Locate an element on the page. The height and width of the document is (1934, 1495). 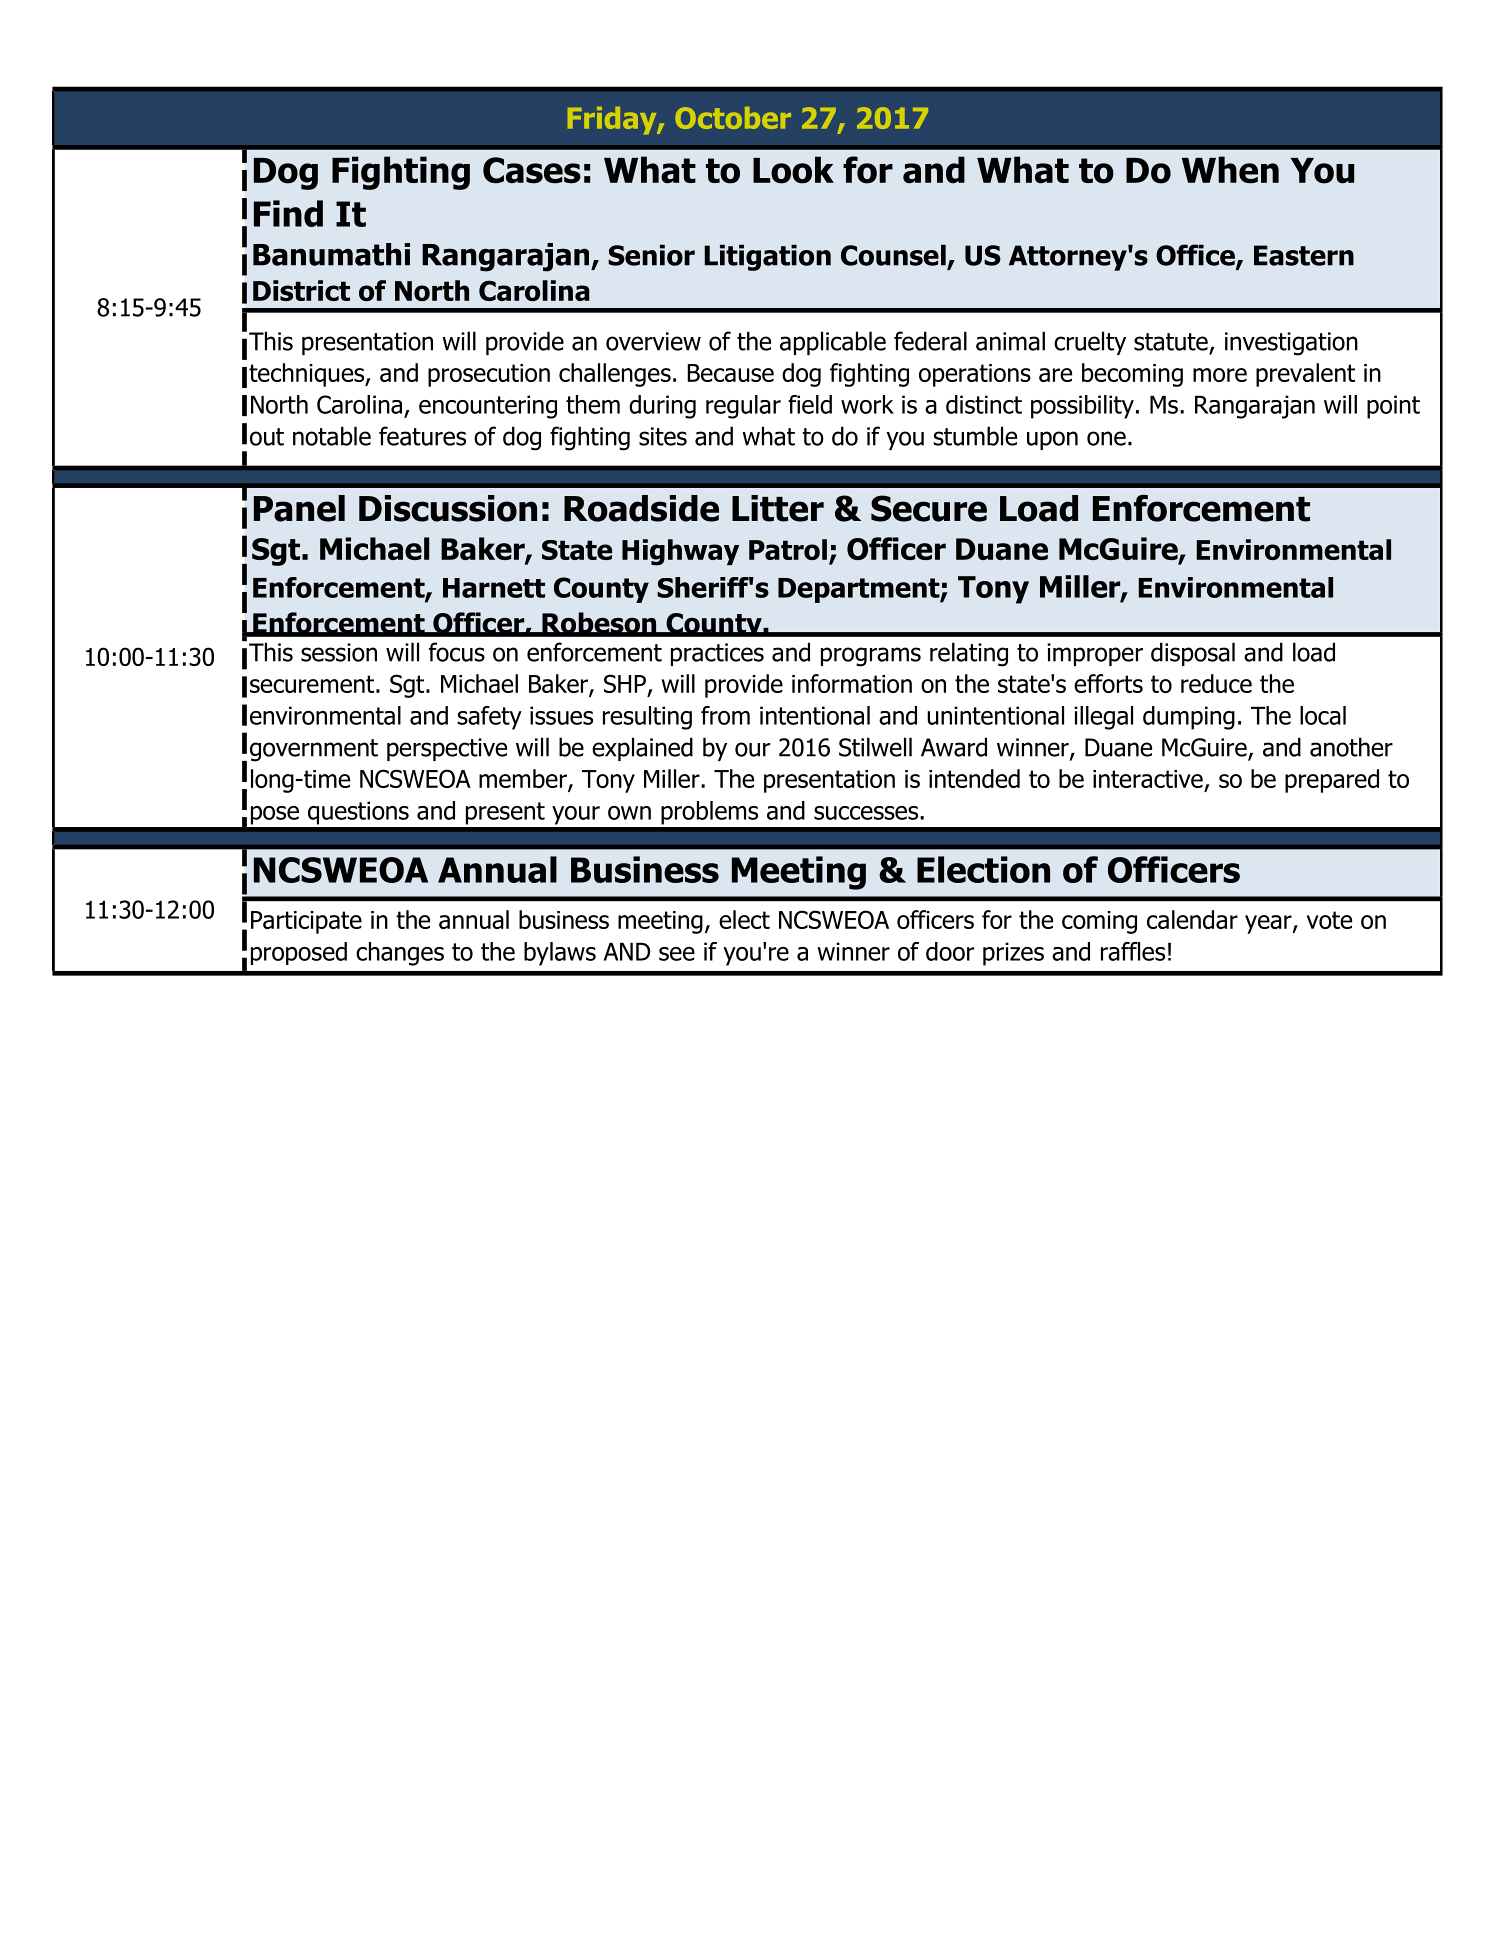
one is located at coordinates (1106, 438).
